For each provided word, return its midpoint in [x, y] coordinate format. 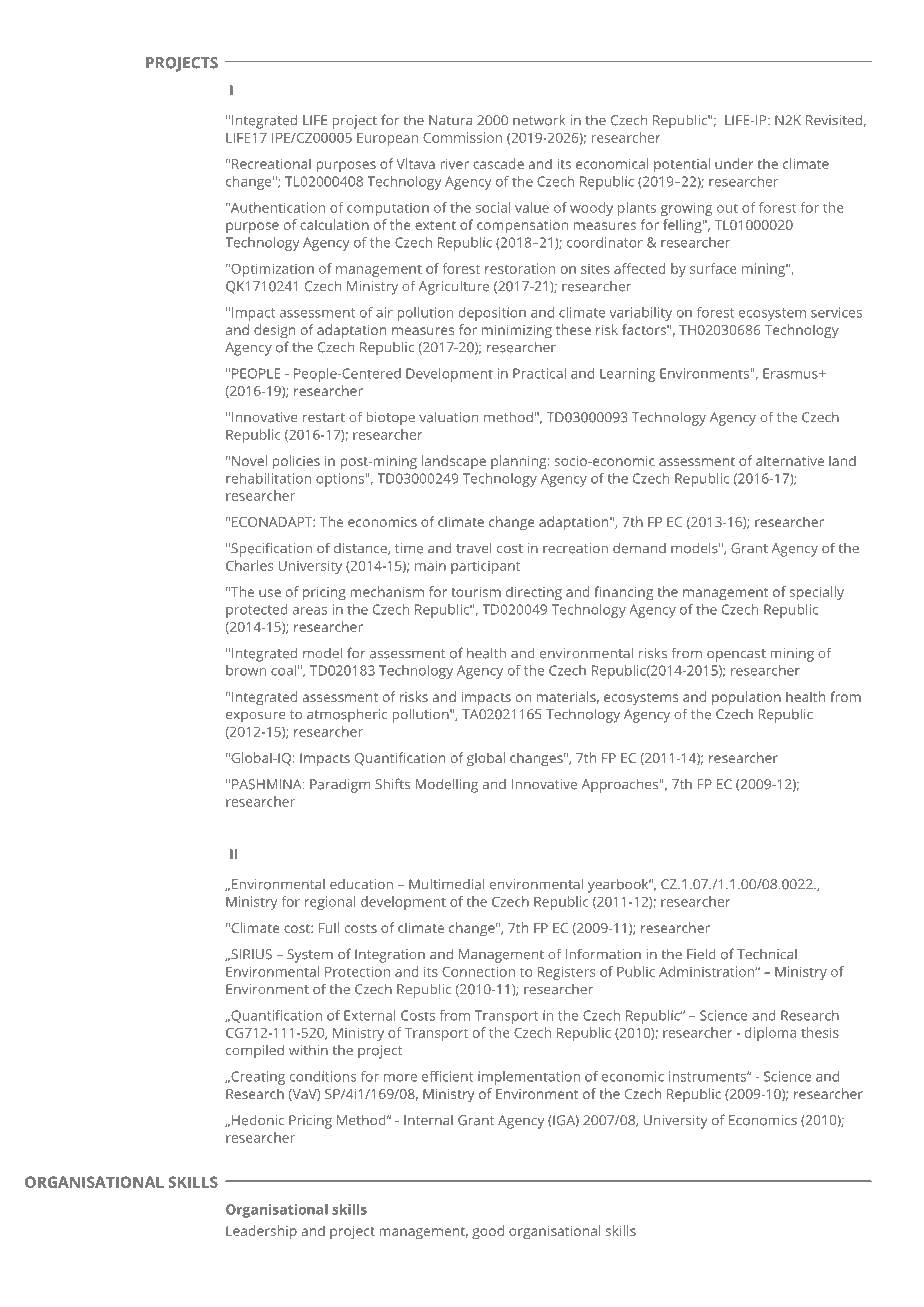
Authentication [276, 207]
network [539, 120]
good [488, 1232]
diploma [770, 1034]
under [734, 163]
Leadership [261, 1232]
